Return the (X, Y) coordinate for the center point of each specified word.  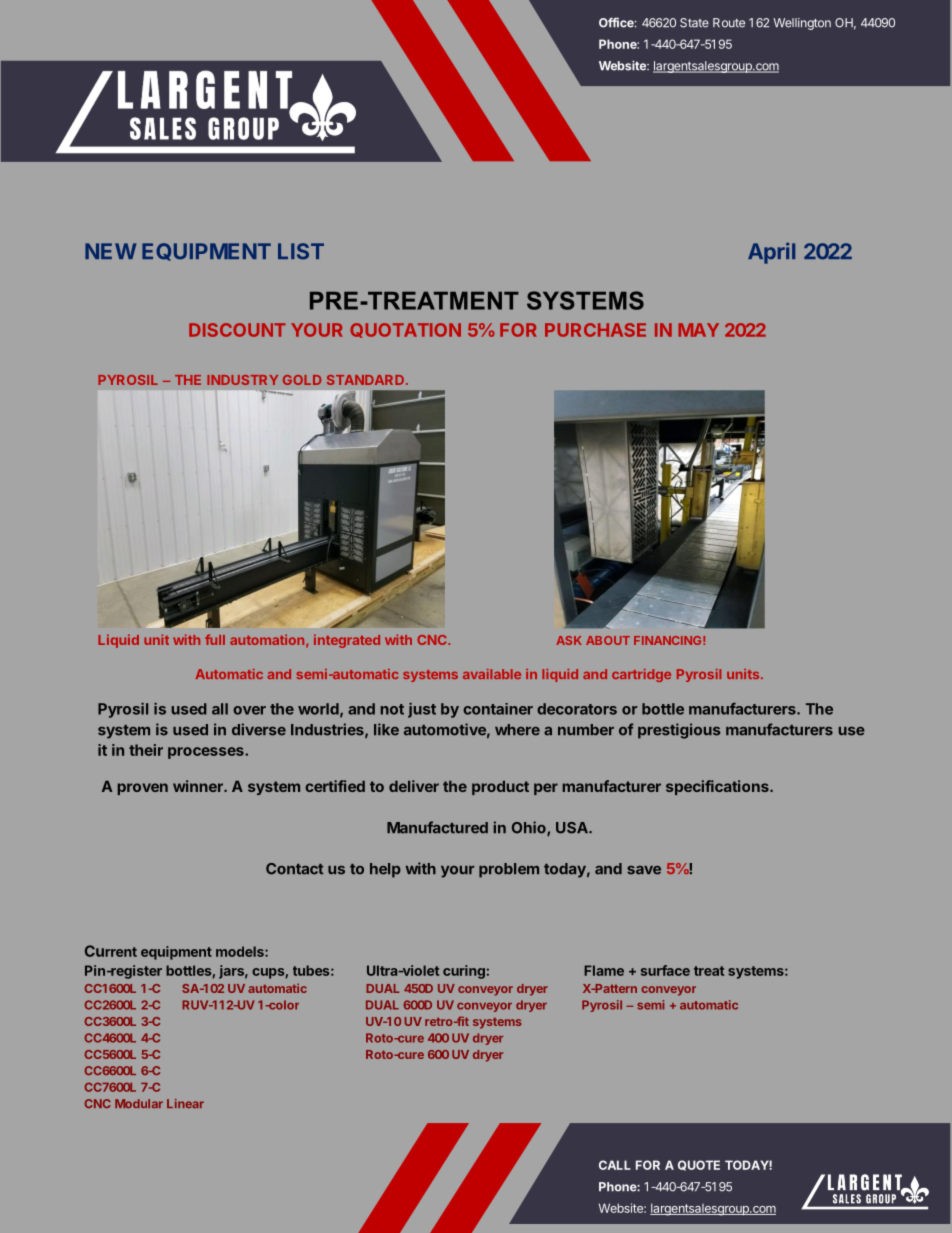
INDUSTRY (242, 380)
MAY (698, 330)
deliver (414, 786)
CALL (615, 1165)
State (694, 23)
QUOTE (699, 1165)
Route (729, 23)
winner (199, 786)
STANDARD (367, 380)
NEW (110, 251)
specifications (718, 787)
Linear (185, 1103)
